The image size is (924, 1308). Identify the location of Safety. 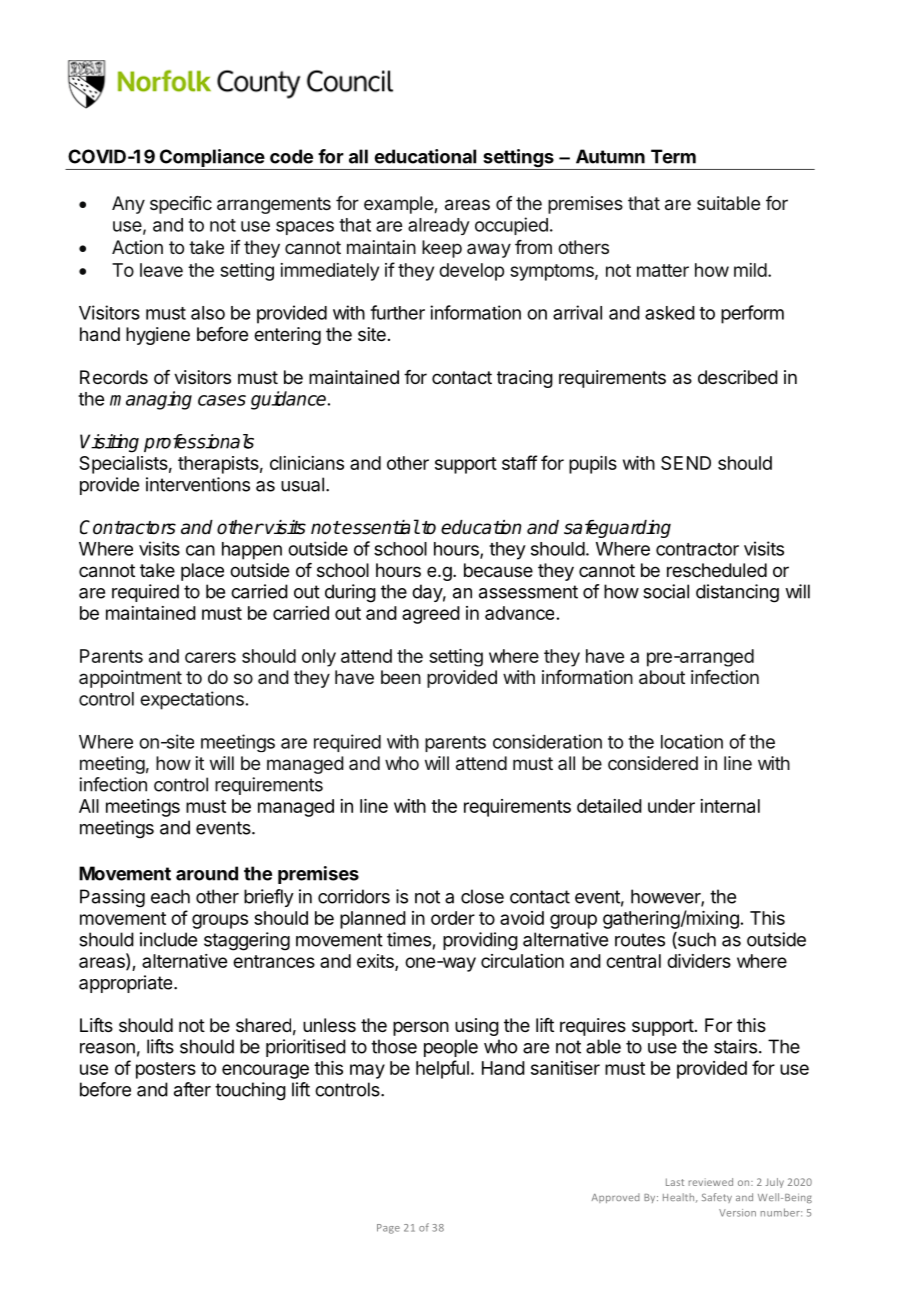
(717, 1198).
